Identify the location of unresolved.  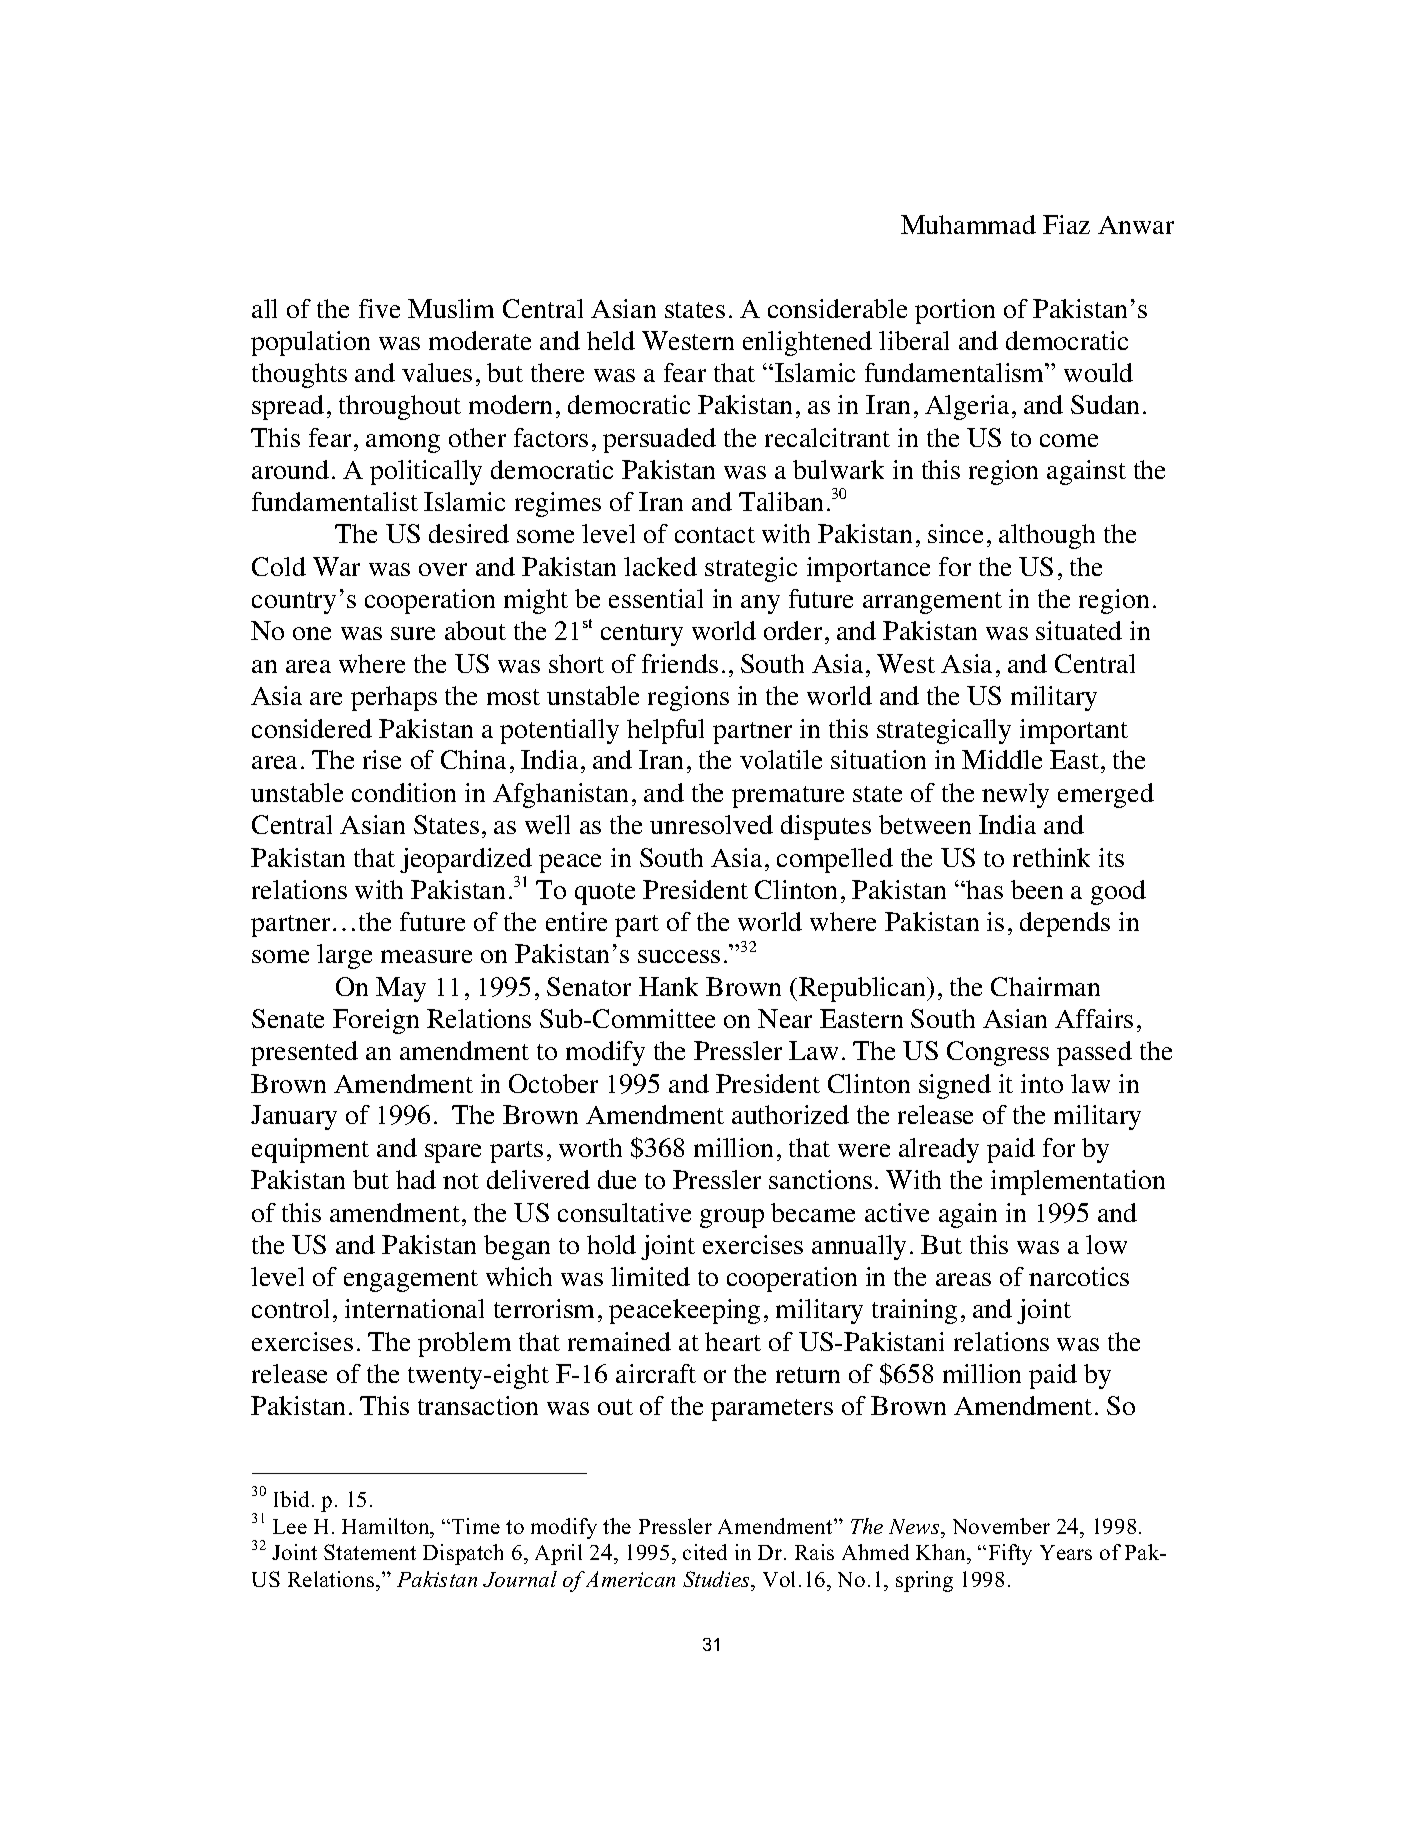
(711, 824).
